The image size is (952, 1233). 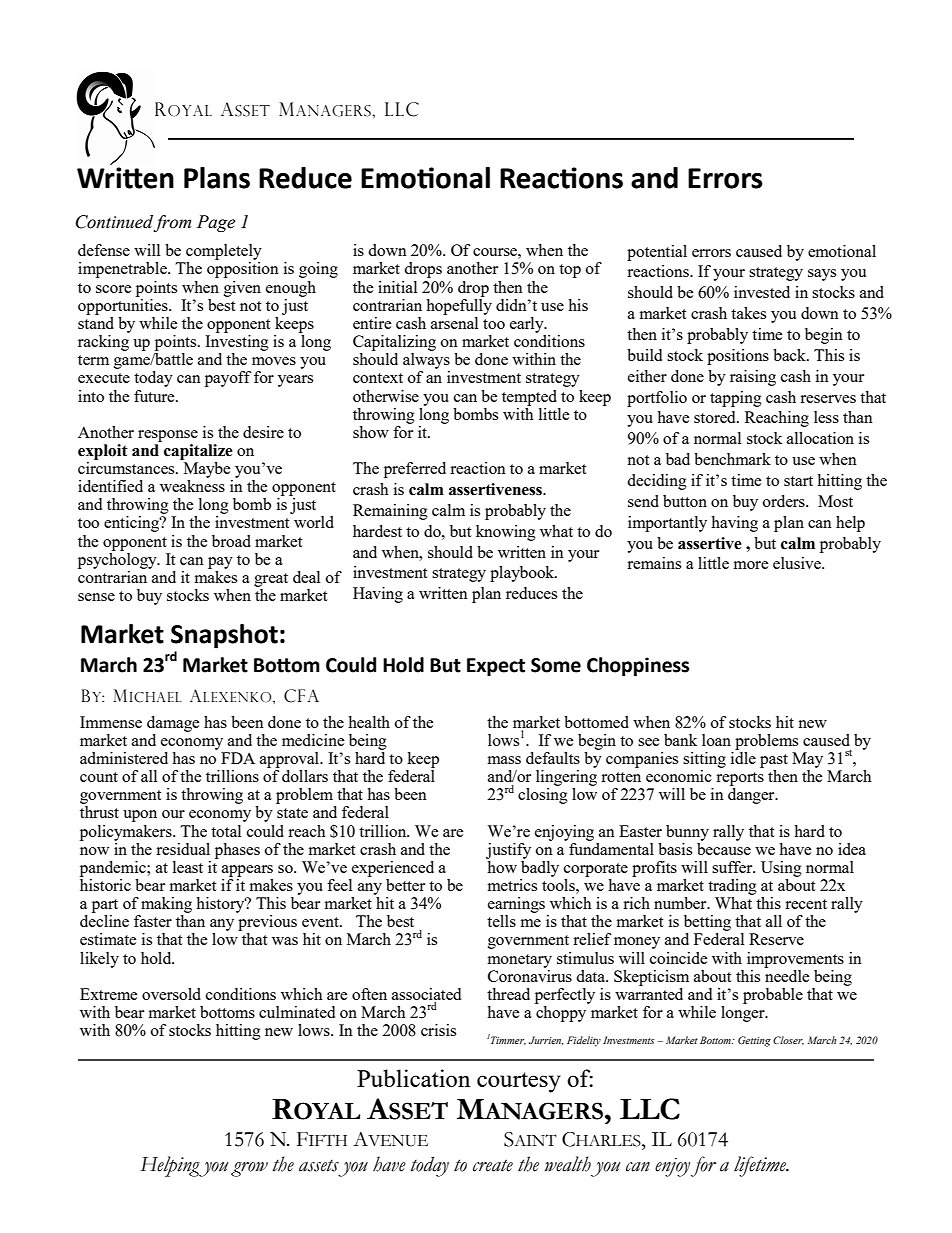 I want to click on danger, so click(x=752, y=796).
